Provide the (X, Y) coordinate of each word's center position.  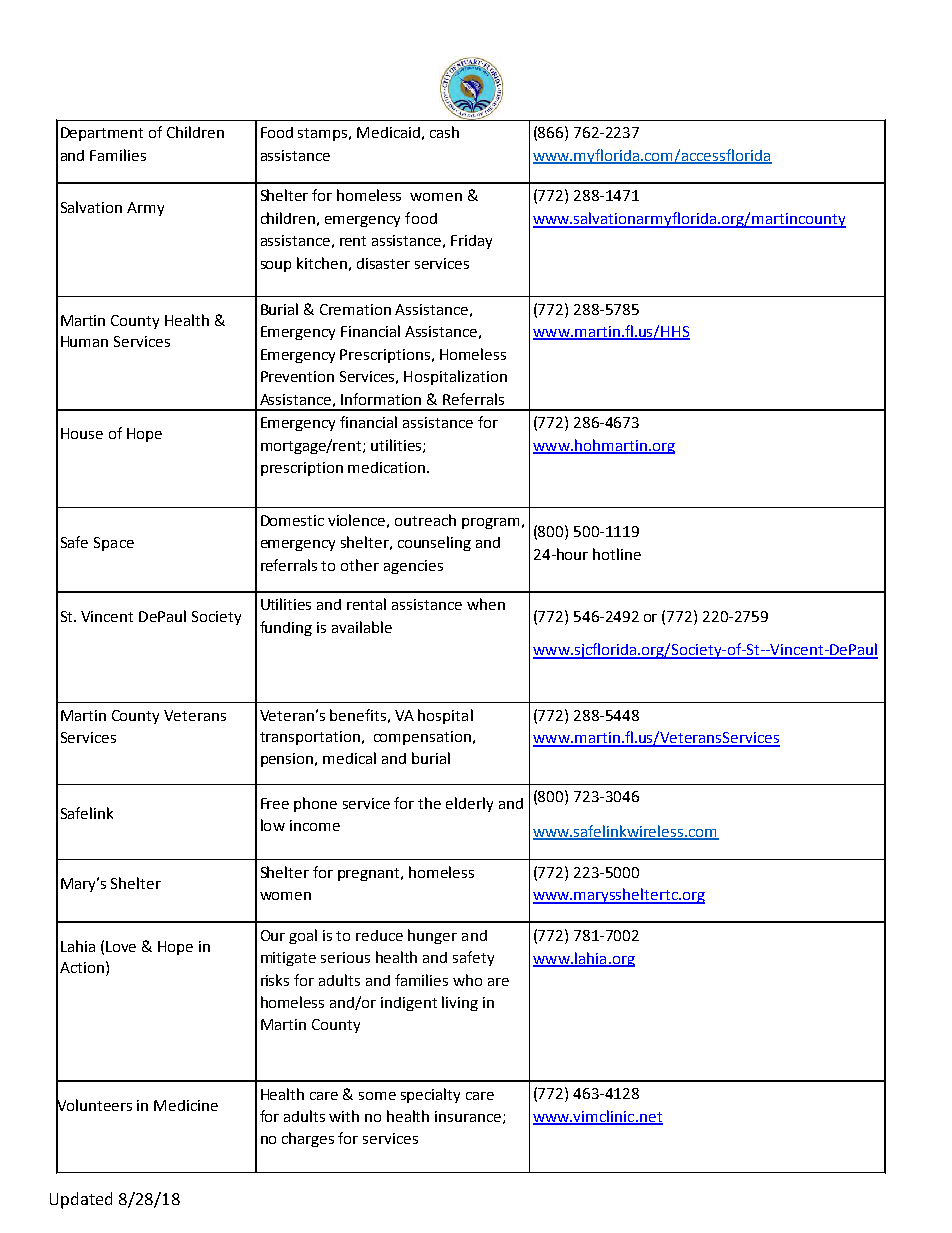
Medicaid (388, 132)
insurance (469, 1117)
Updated (81, 1200)
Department (102, 134)
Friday (471, 242)
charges (308, 1139)
